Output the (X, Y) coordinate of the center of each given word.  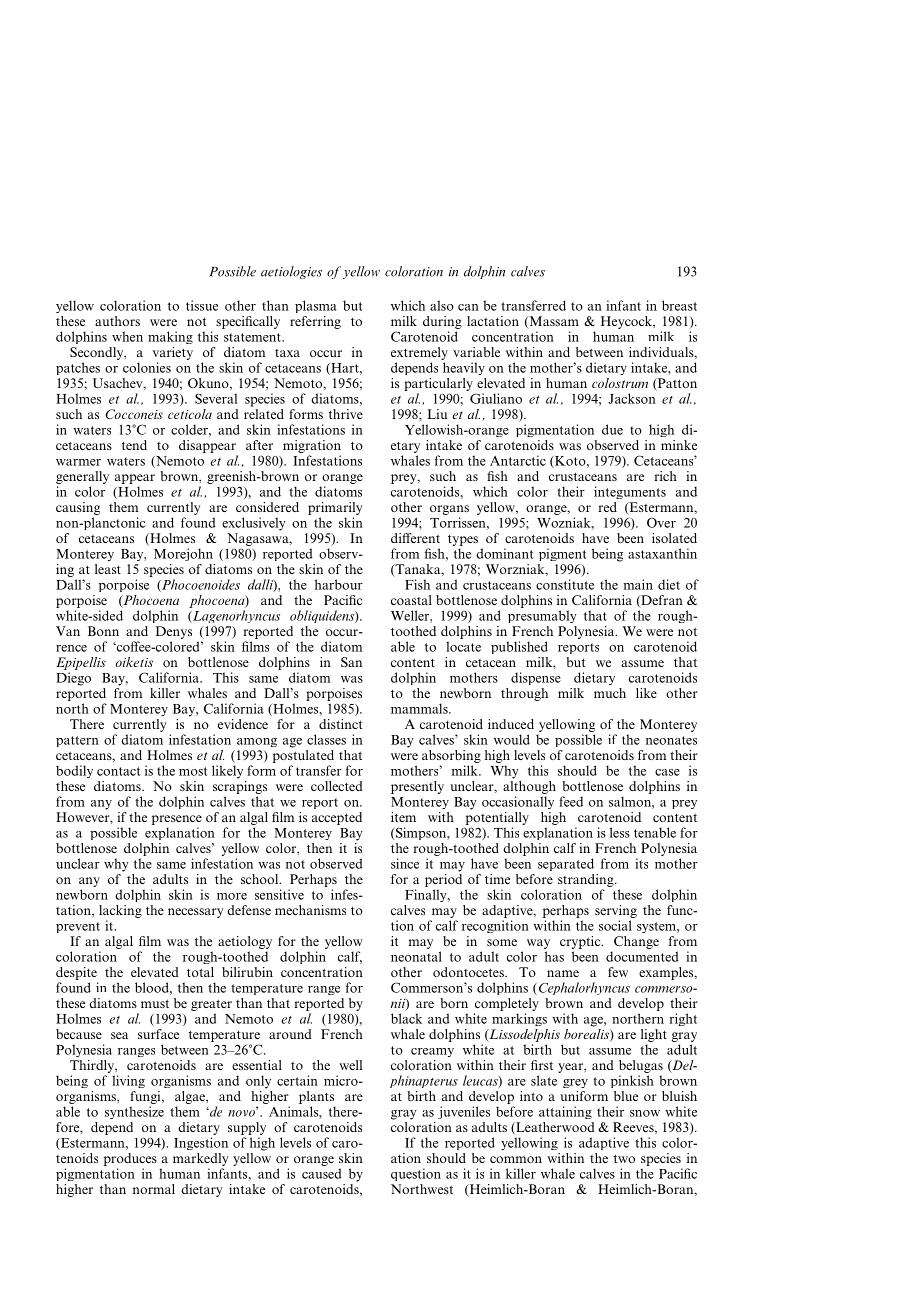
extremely (419, 353)
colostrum (620, 383)
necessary (196, 913)
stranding (587, 880)
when (127, 336)
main (638, 584)
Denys (174, 632)
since (405, 863)
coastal (411, 600)
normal (154, 1189)
